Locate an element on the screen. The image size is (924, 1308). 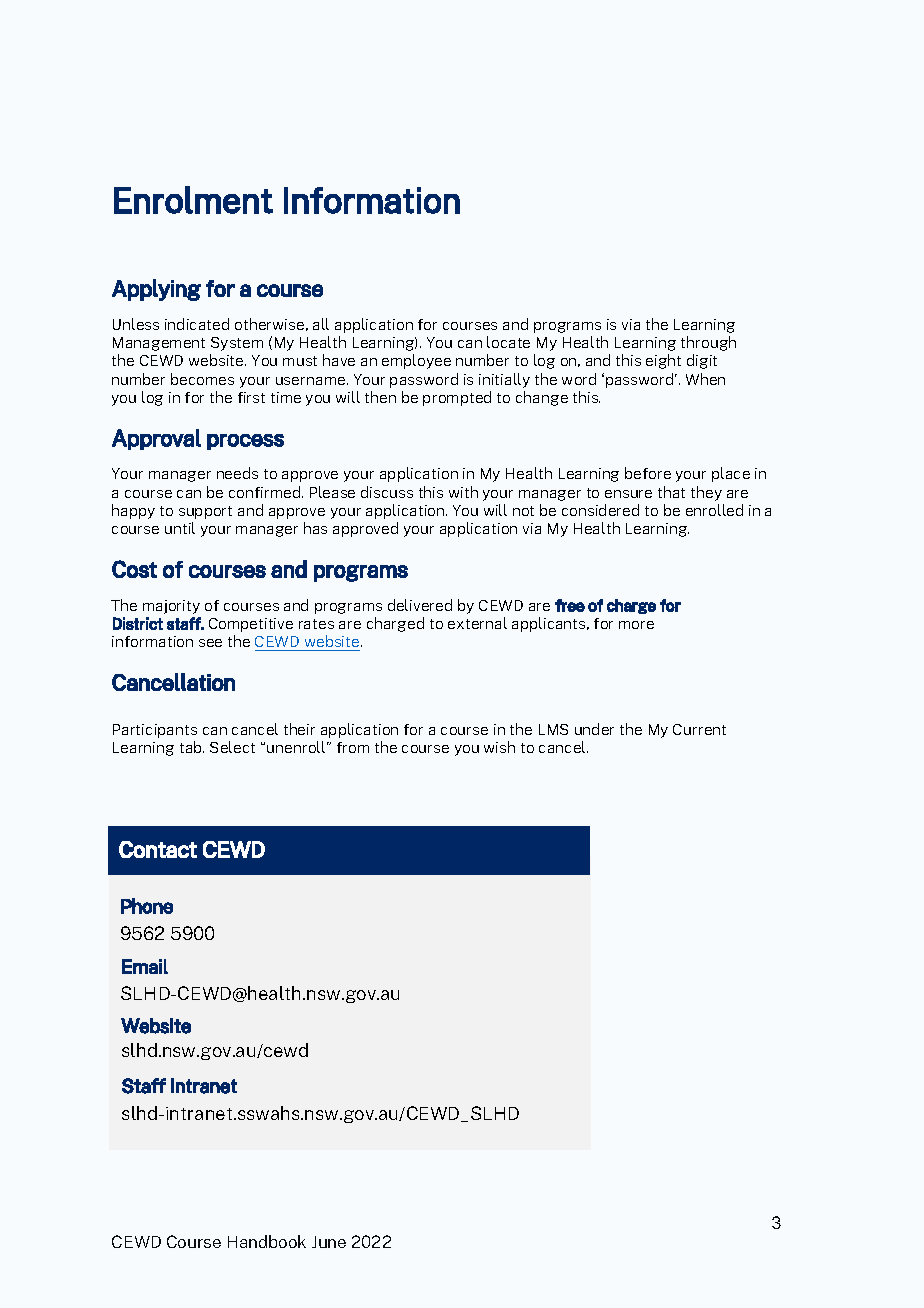
until is located at coordinates (180, 528).
